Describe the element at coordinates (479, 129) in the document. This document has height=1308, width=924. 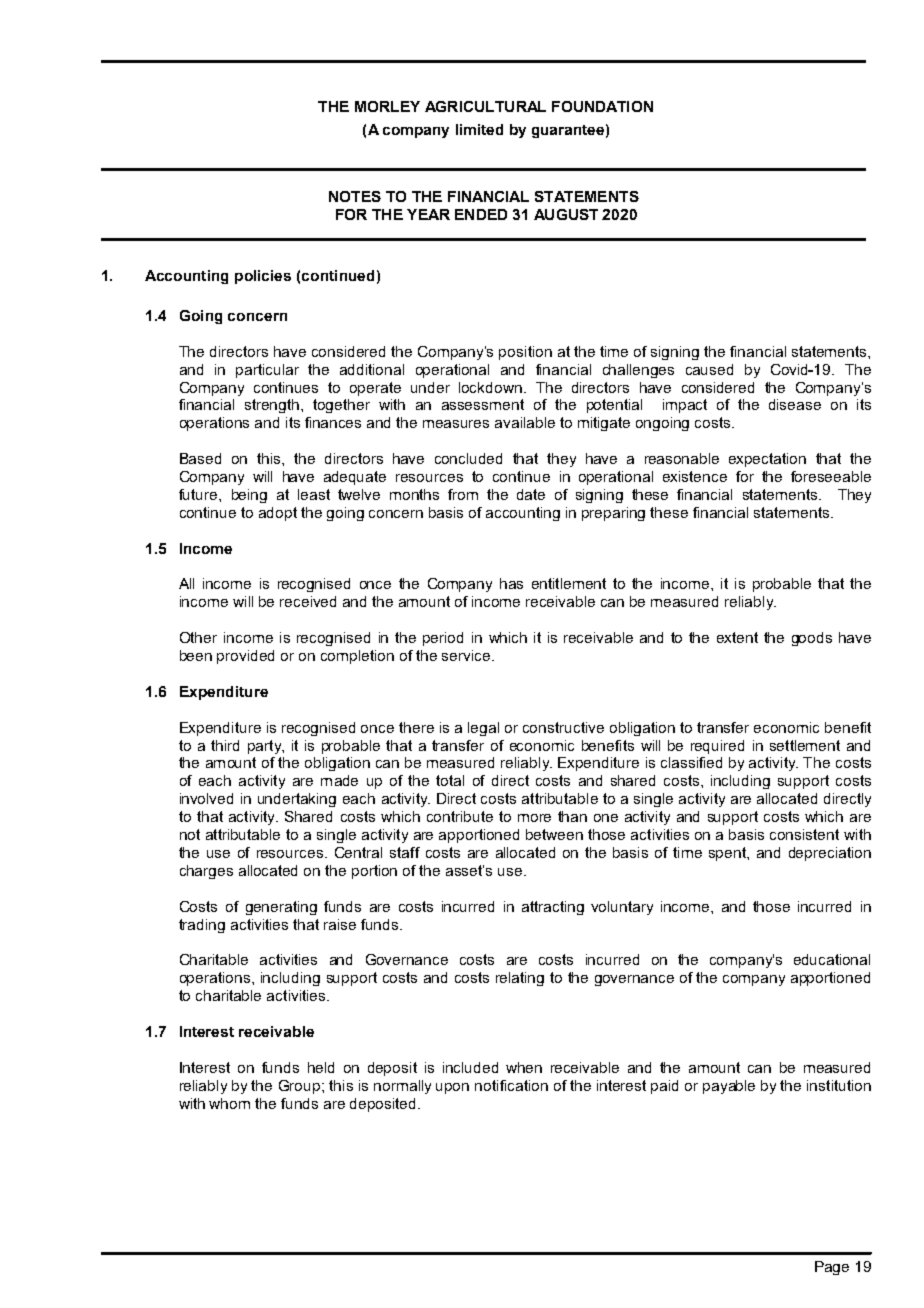
I see `limited` at that location.
